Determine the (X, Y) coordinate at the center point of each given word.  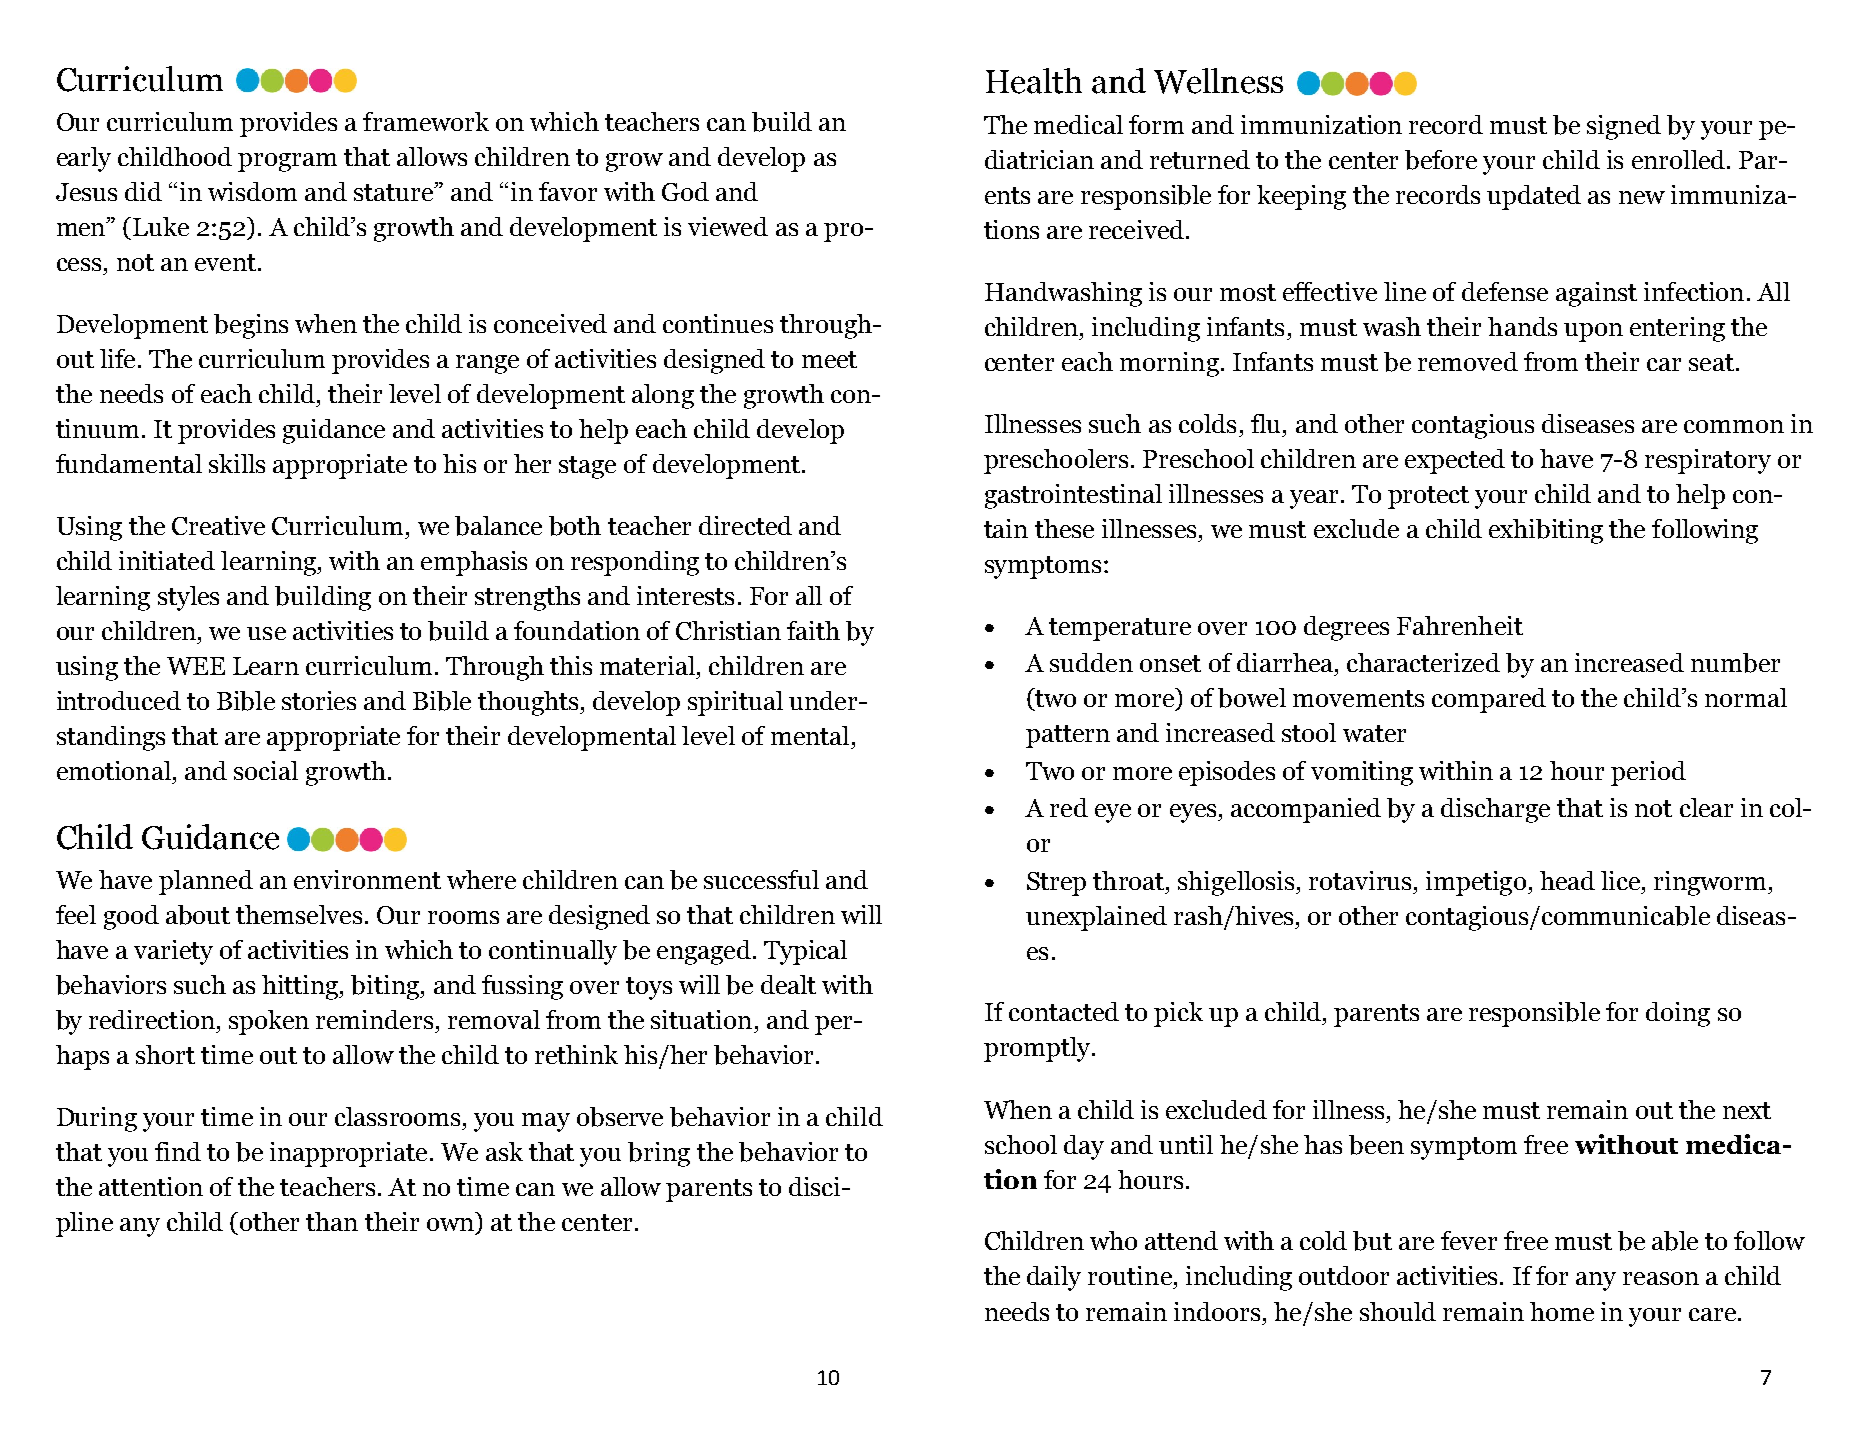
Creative (218, 525)
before (1441, 160)
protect (1428, 497)
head (1567, 880)
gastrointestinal (1073, 496)
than (332, 1221)
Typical (805, 952)
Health (1034, 81)
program (287, 162)
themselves (299, 914)
